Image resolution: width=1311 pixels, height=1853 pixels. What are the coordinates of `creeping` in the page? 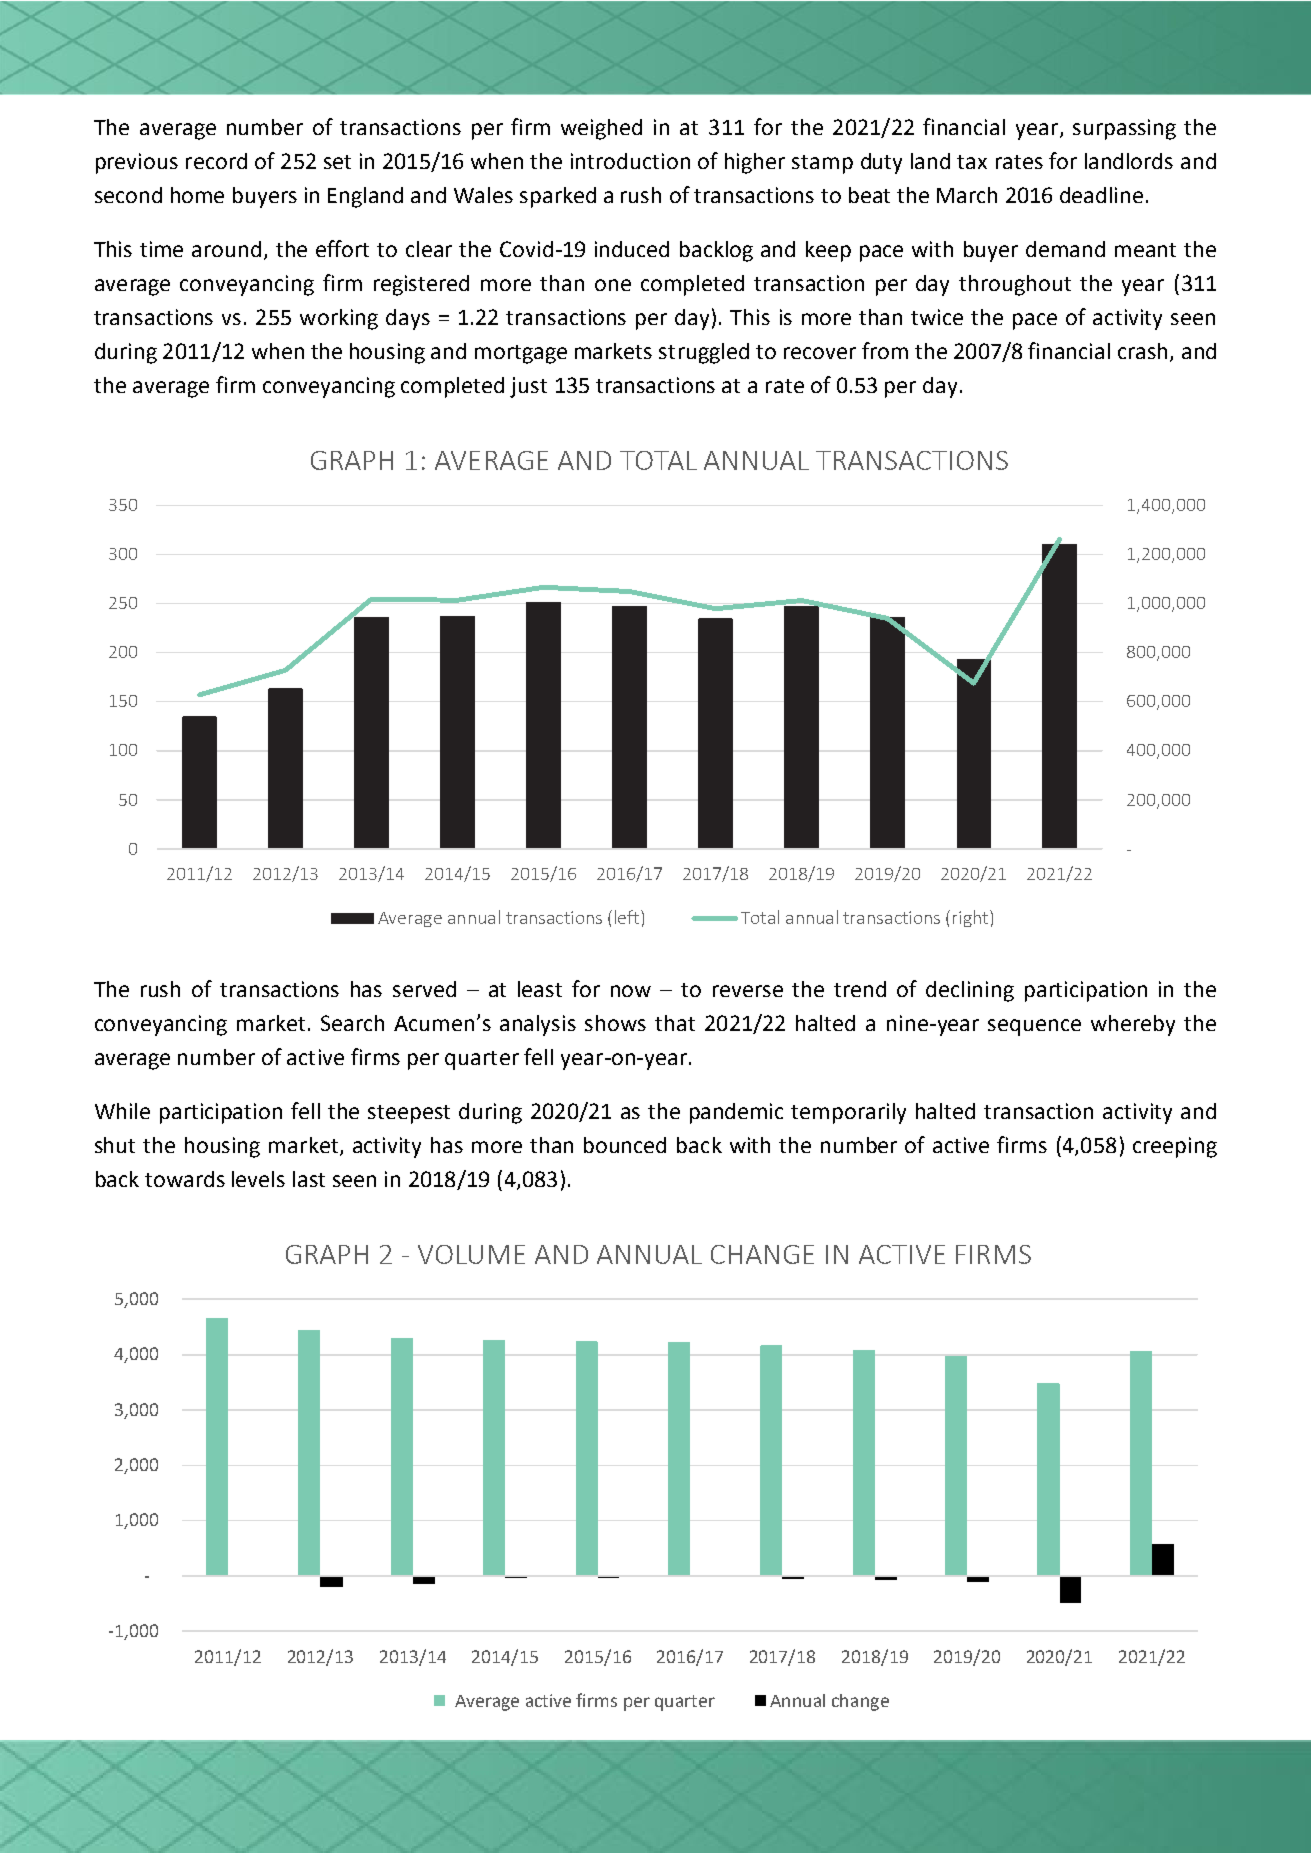 It's located at (1175, 1147).
